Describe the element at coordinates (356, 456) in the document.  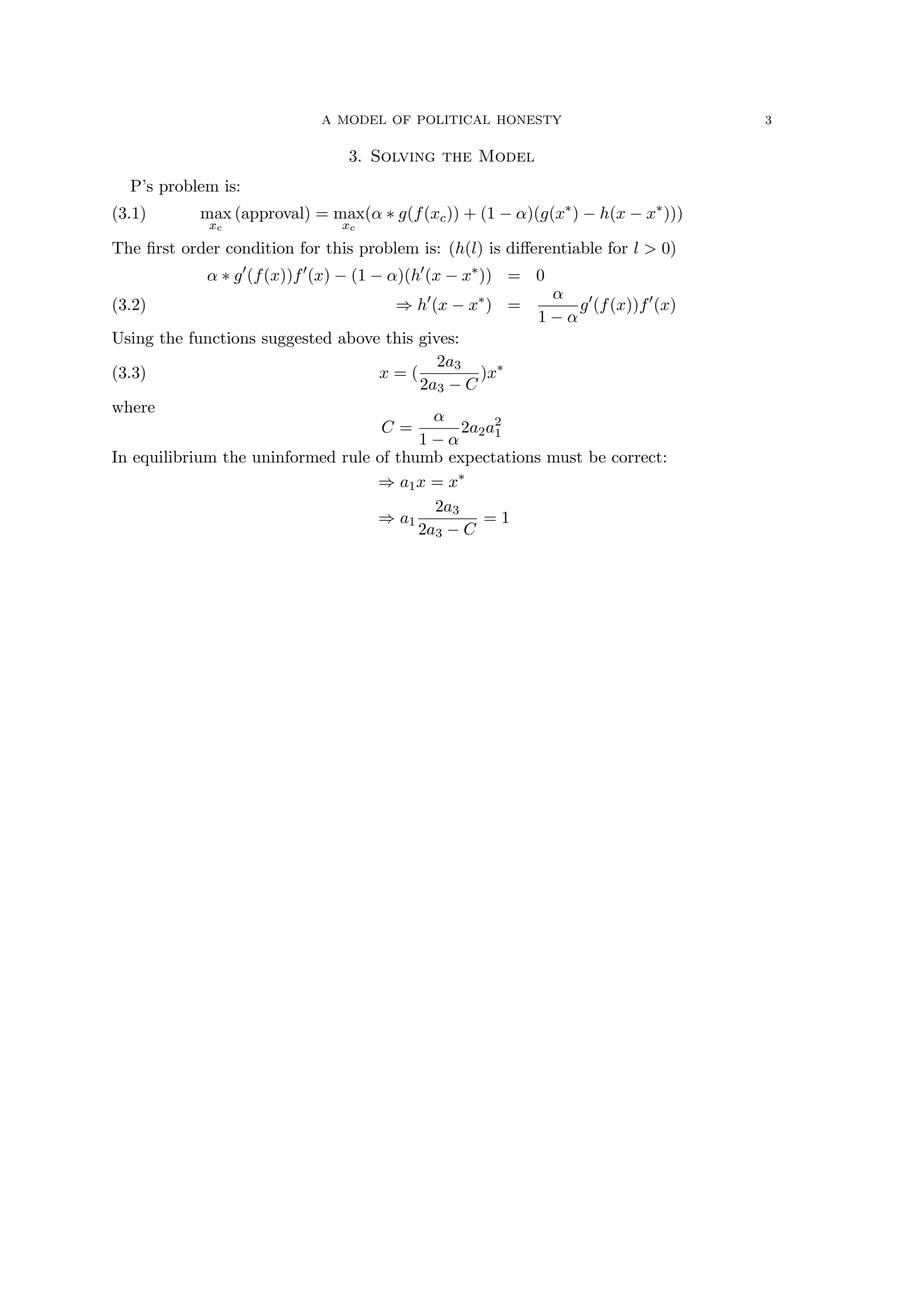
I see `rule` at that location.
